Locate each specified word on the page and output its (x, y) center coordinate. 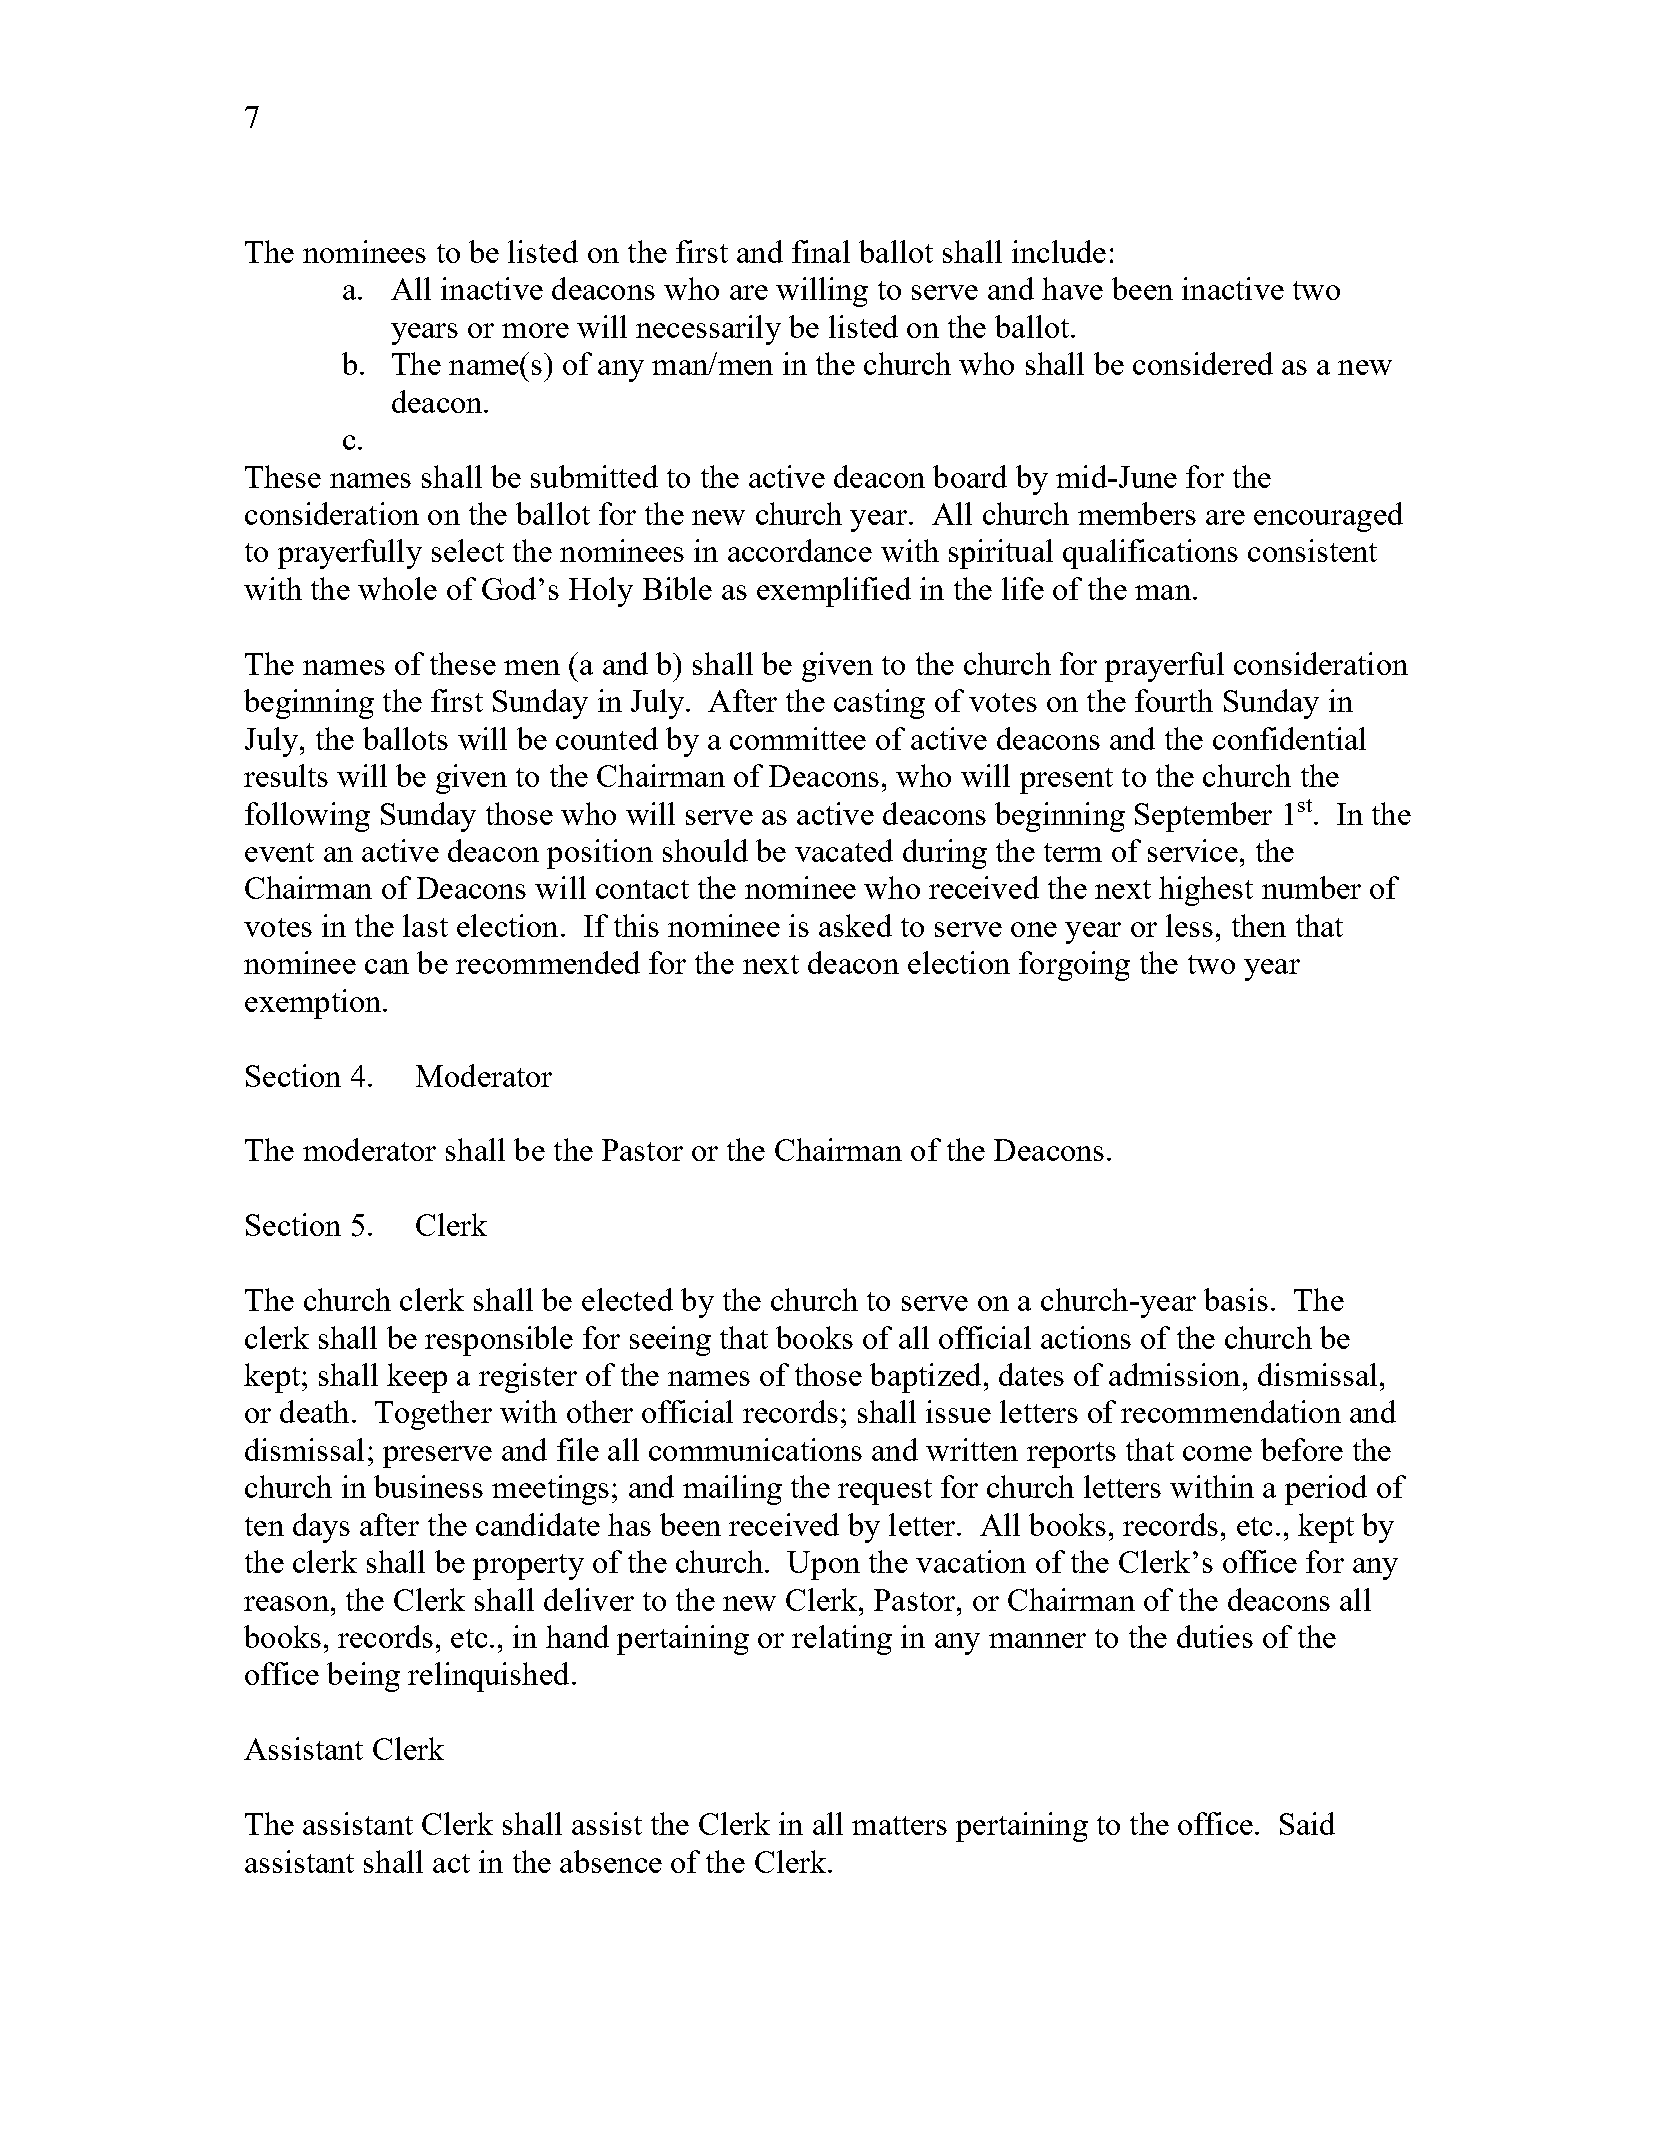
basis (1236, 1299)
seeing (670, 1341)
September (1203, 817)
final (821, 251)
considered (1203, 363)
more (535, 330)
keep (417, 1378)
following (307, 817)
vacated (844, 850)
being (363, 1677)
